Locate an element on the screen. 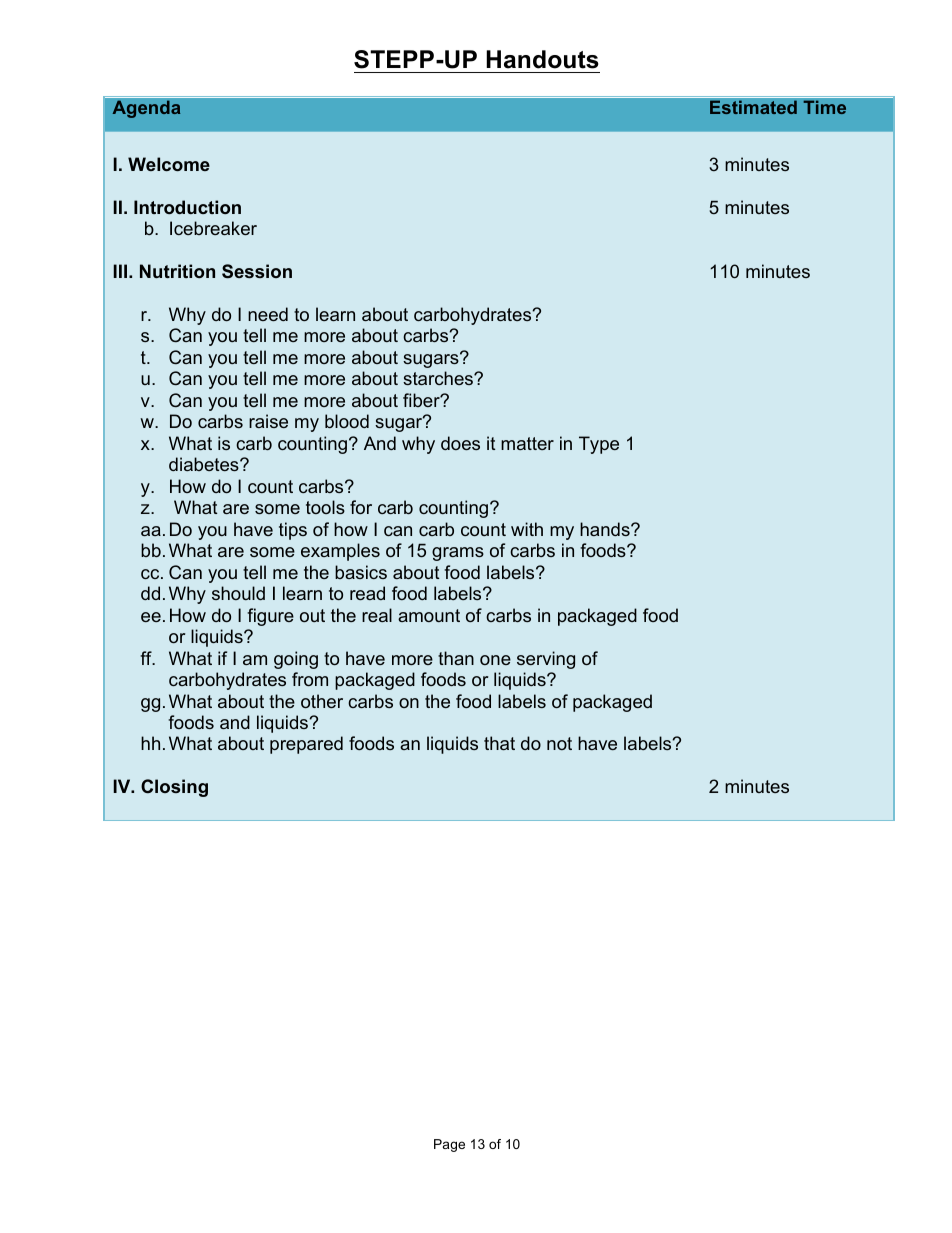 This screenshot has height=1233, width=952. prepared is located at coordinates (306, 745).
